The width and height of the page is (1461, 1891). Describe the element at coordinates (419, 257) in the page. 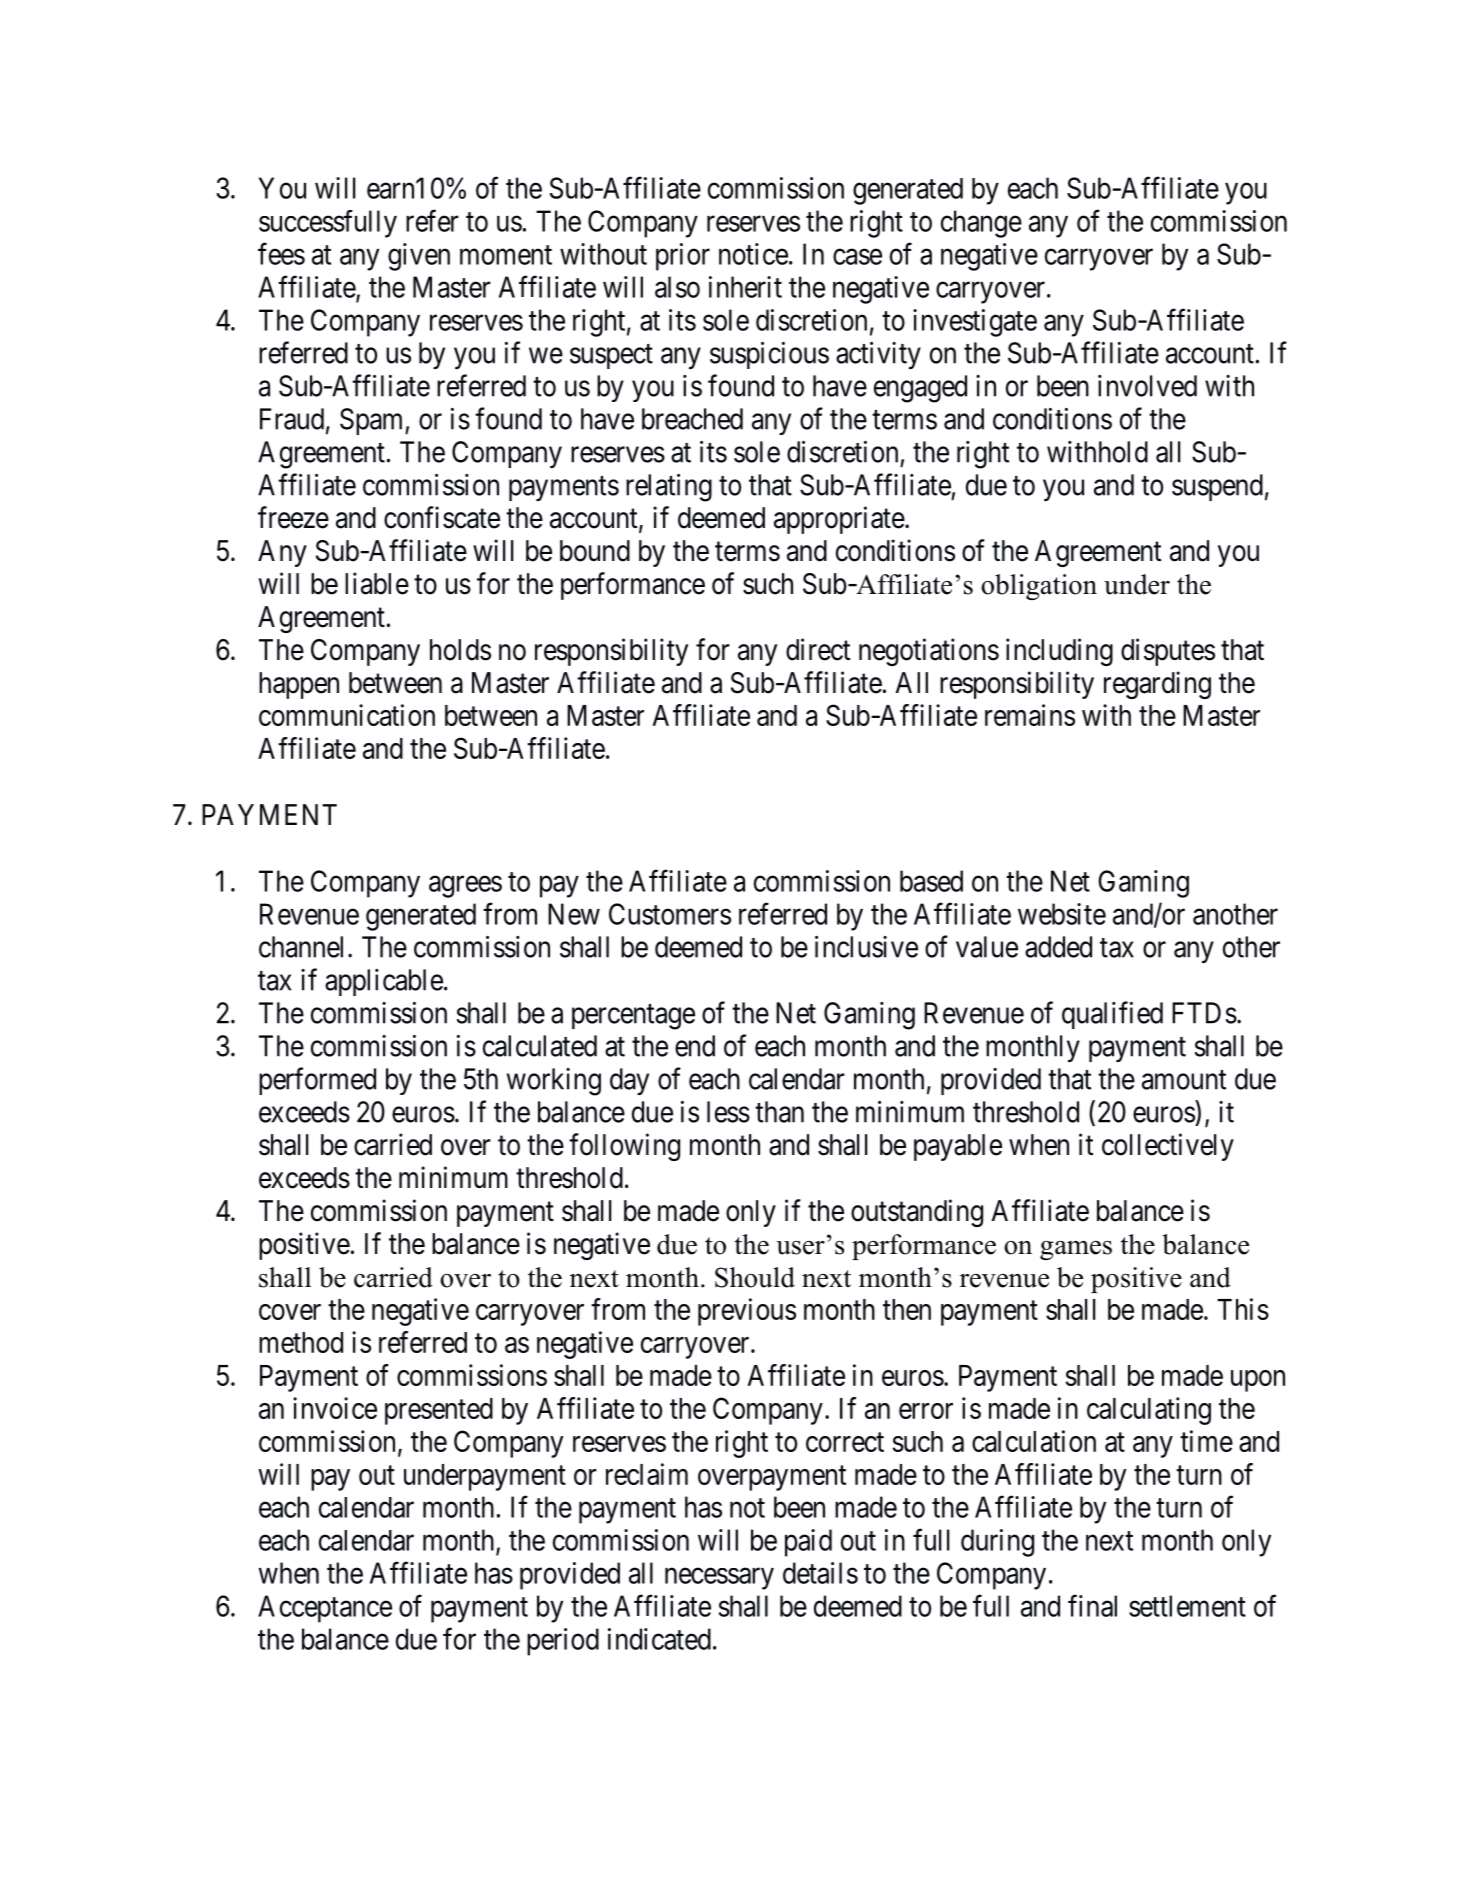

I see `given` at that location.
